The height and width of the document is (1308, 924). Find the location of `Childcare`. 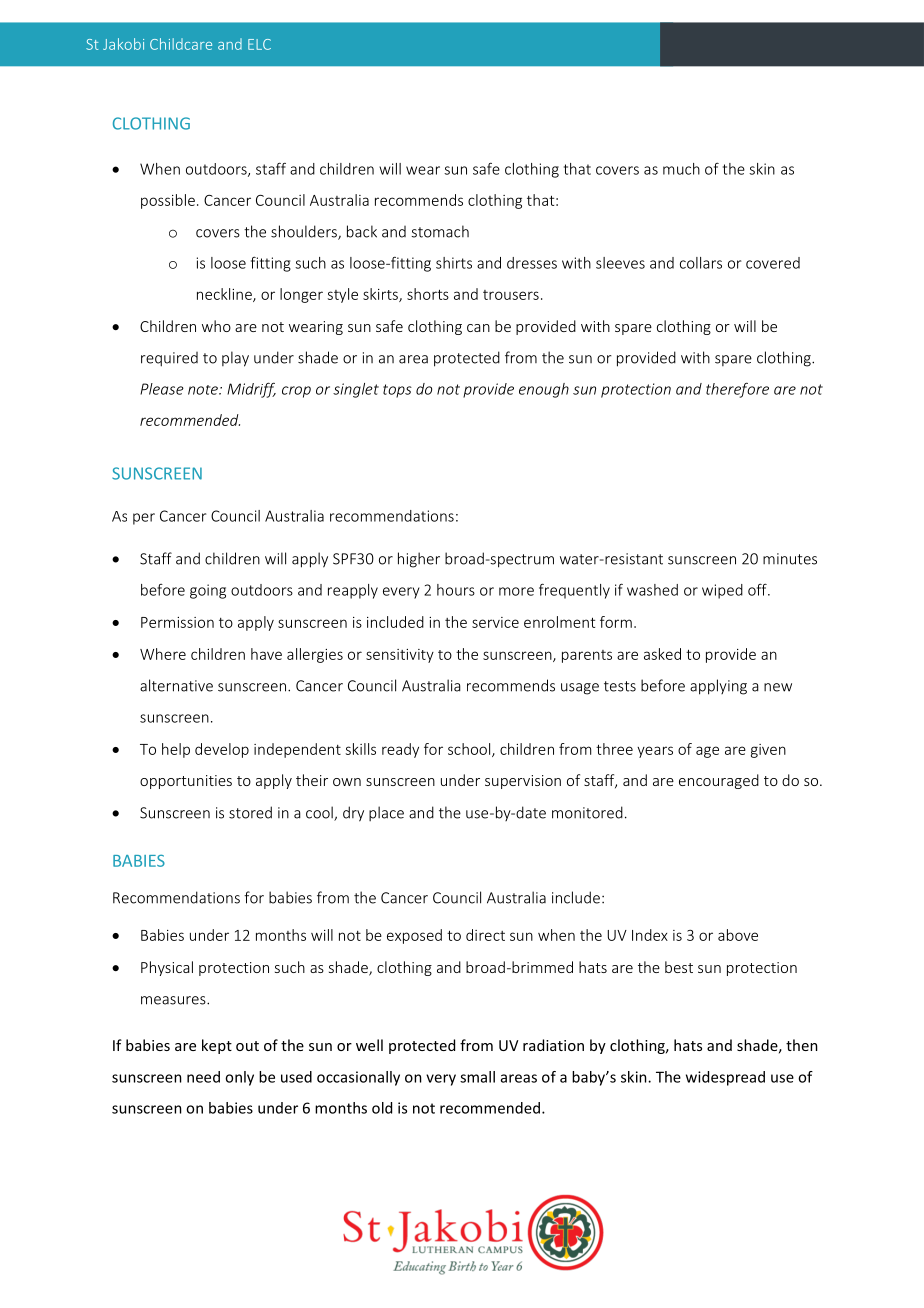

Childcare is located at coordinates (181, 44).
